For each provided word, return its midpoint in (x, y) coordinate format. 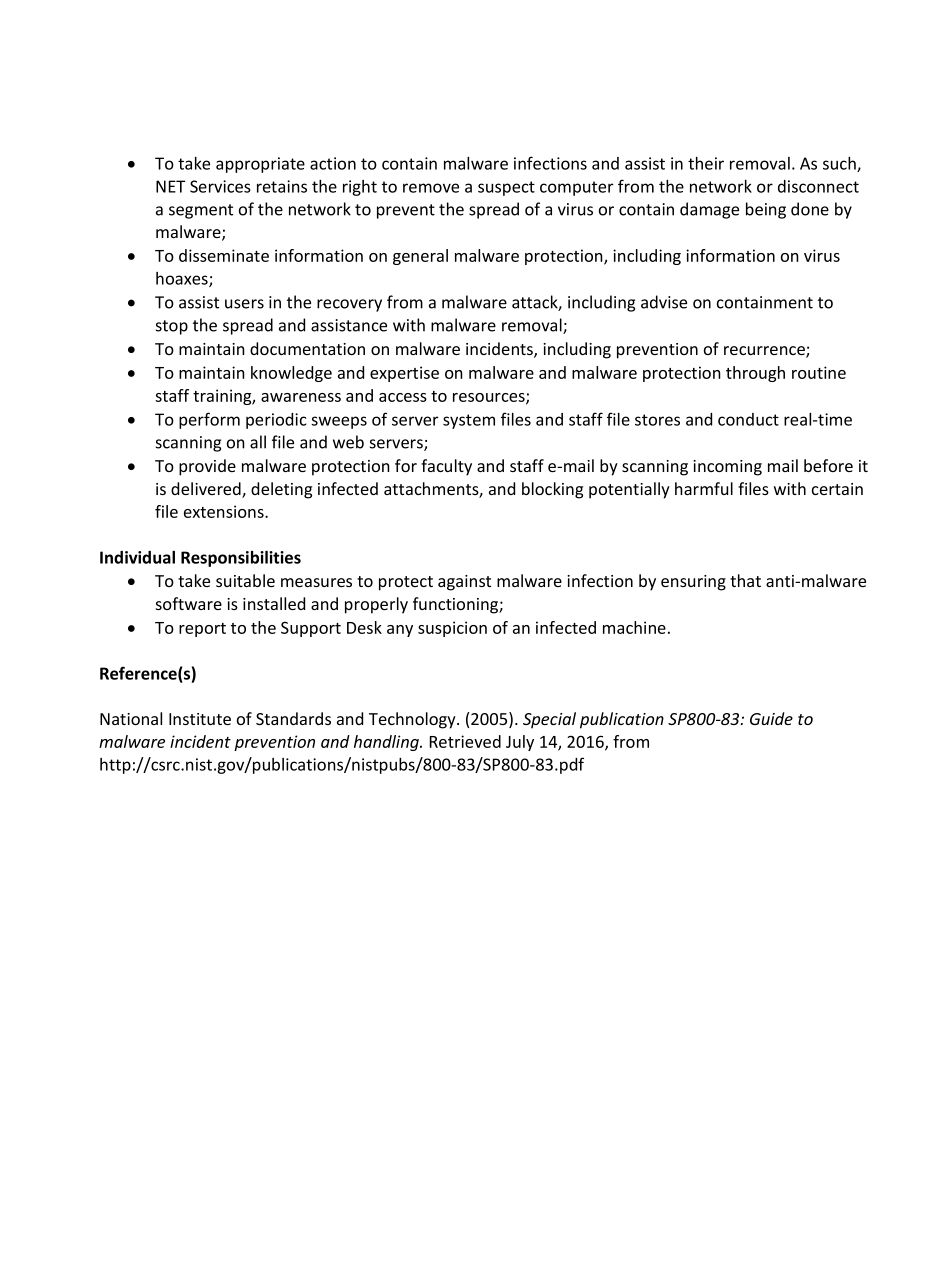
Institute (200, 719)
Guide (771, 718)
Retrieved (465, 741)
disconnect (818, 186)
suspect (506, 188)
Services (220, 186)
